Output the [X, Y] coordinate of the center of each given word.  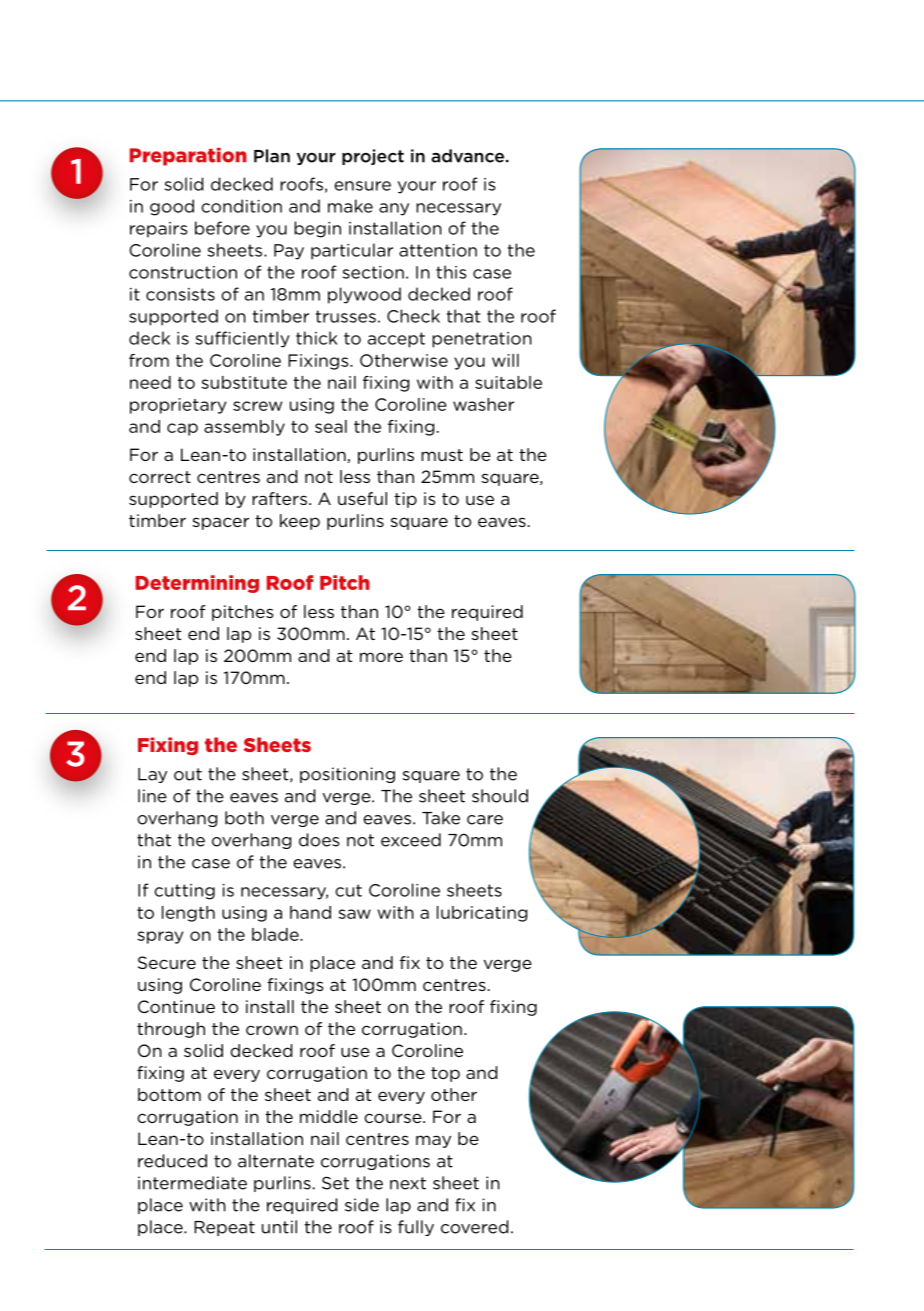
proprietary [178, 406]
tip [405, 500]
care [485, 820]
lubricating [482, 914]
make [350, 206]
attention [438, 250]
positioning [347, 775]
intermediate [192, 1183]
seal [331, 426]
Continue [176, 1006]
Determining [197, 584]
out [188, 774]
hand [310, 912]
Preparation [188, 157]
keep [300, 522]
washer [483, 404]
